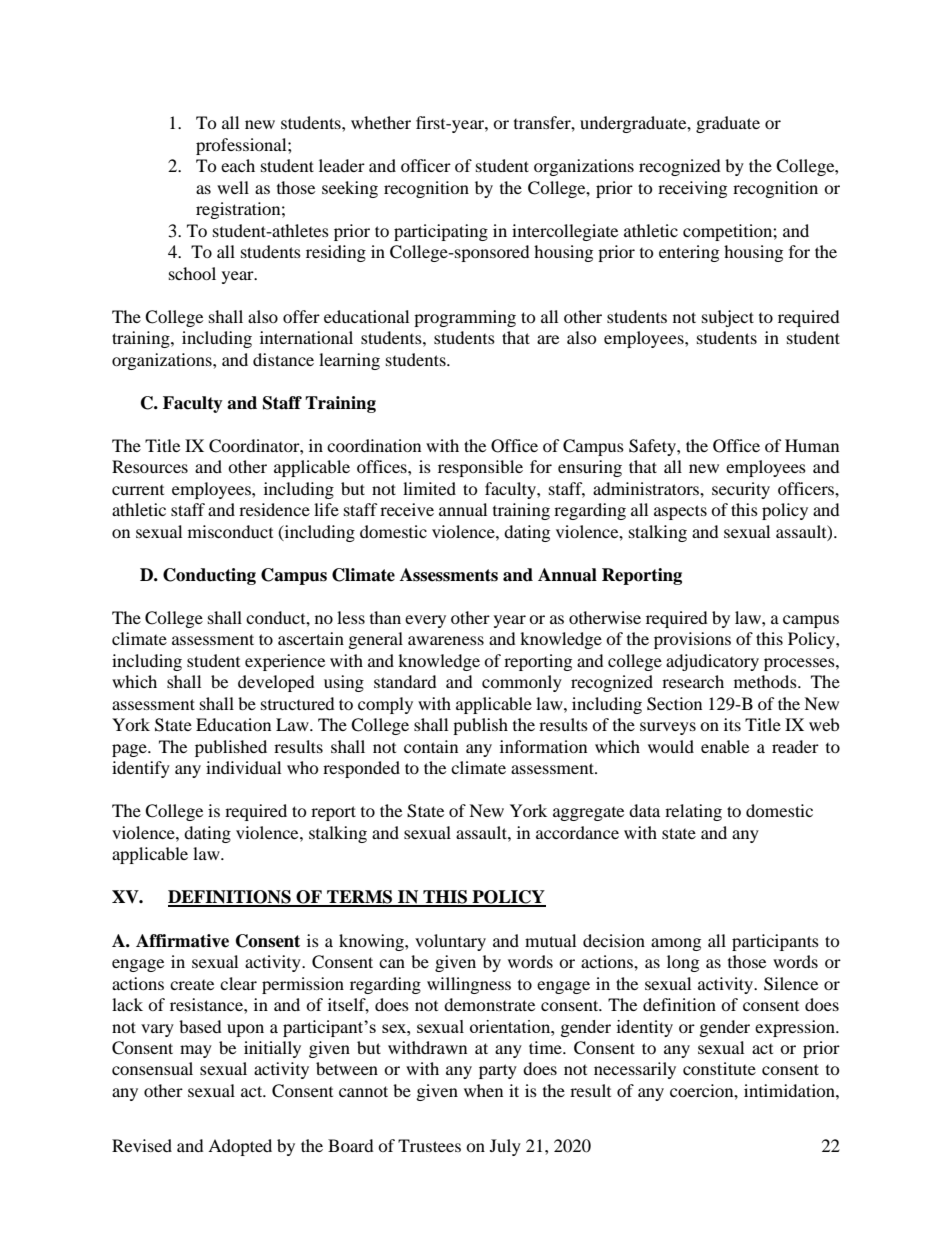 This screenshot has width=952, height=1233. What do you see at coordinates (692, 189) in the screenshot?
I see `receiving` at bounding box center [692, 189].
